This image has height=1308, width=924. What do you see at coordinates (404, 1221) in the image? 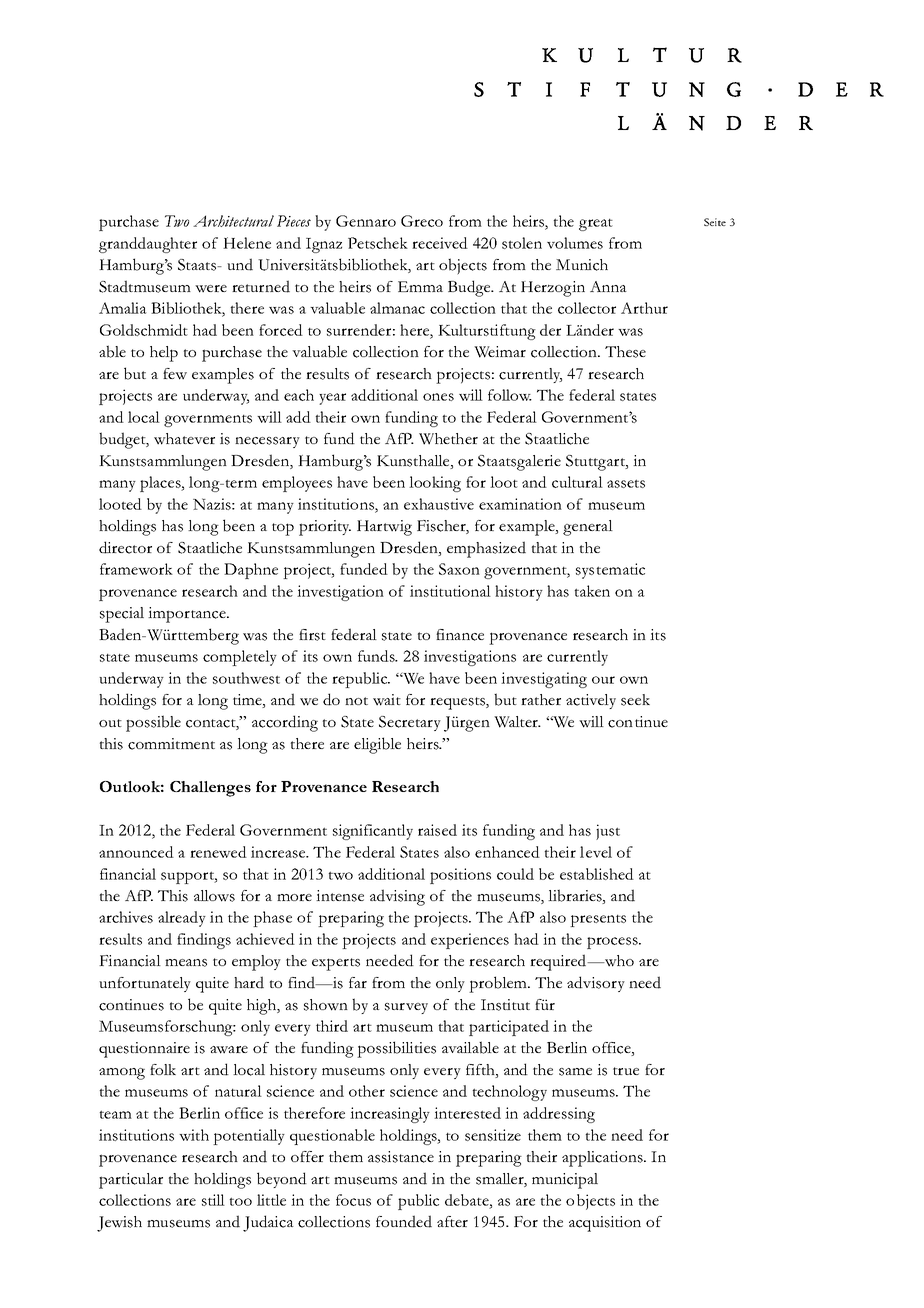
I see `founded` at bounding box center [404, 1221].
